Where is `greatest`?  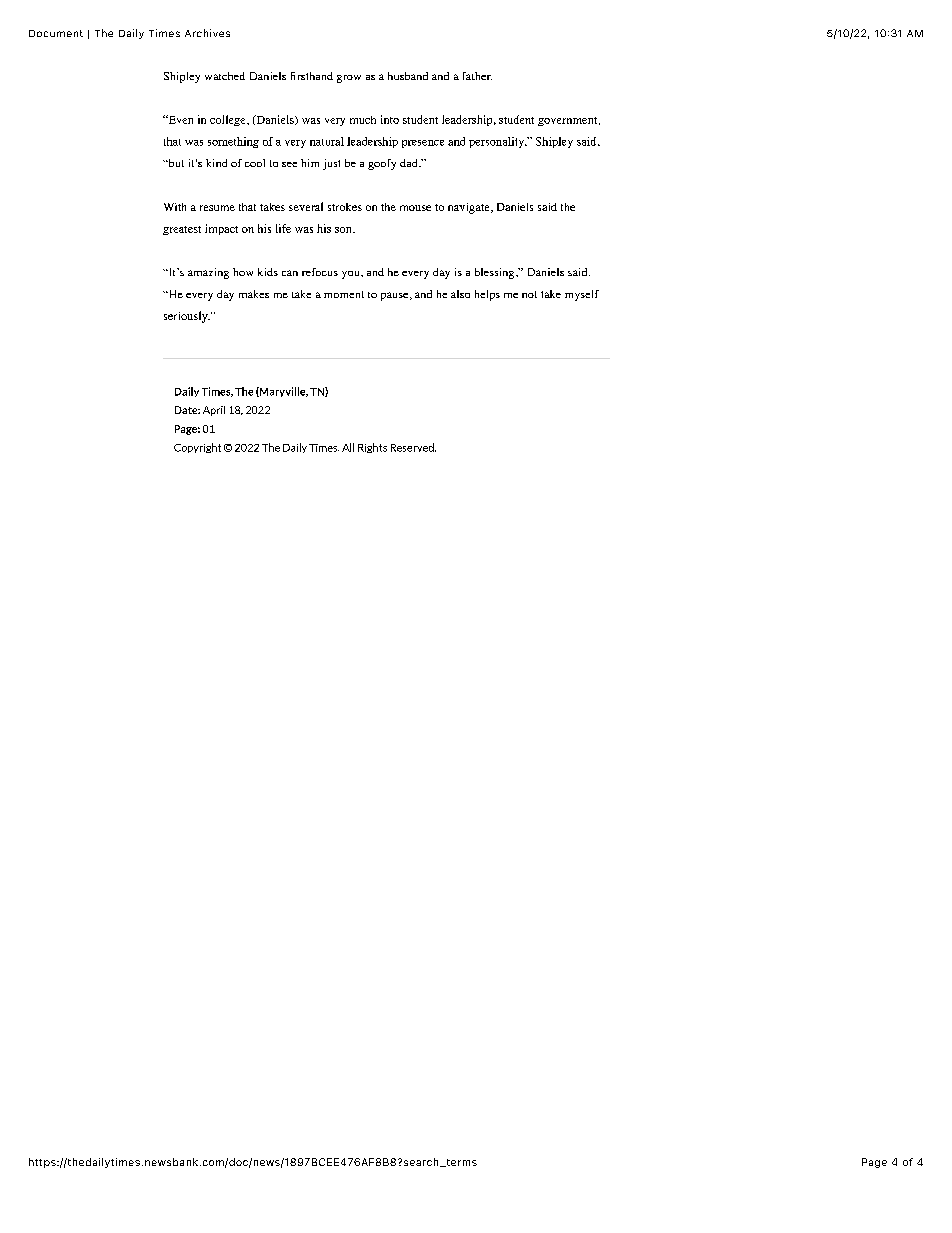 greatest is located at coordinates (182, 230).
